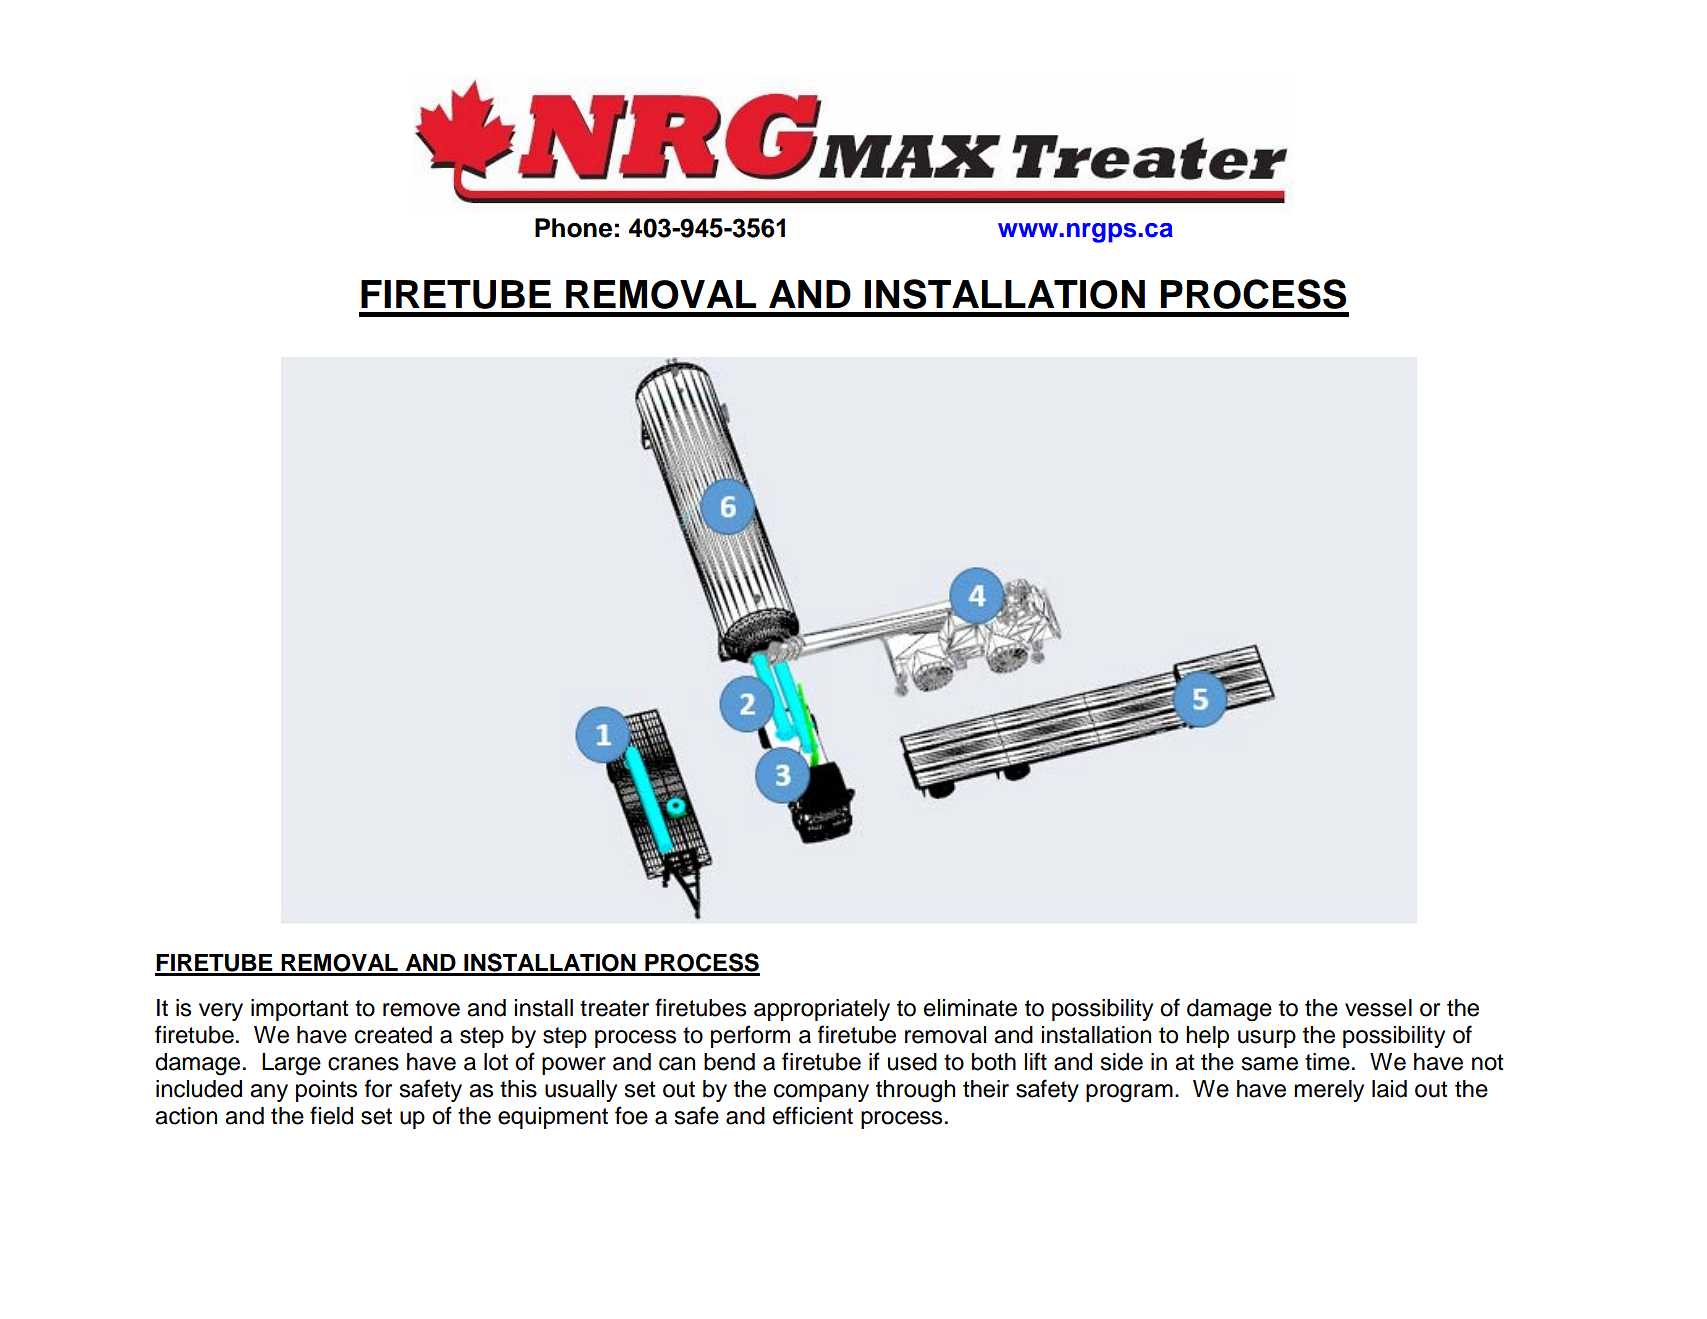 This screenshot has height=1319, width=1707. What do you see at coordinates (326, 1091) in the screenshot?
I see `points` at bounding box center [326, 1091].
